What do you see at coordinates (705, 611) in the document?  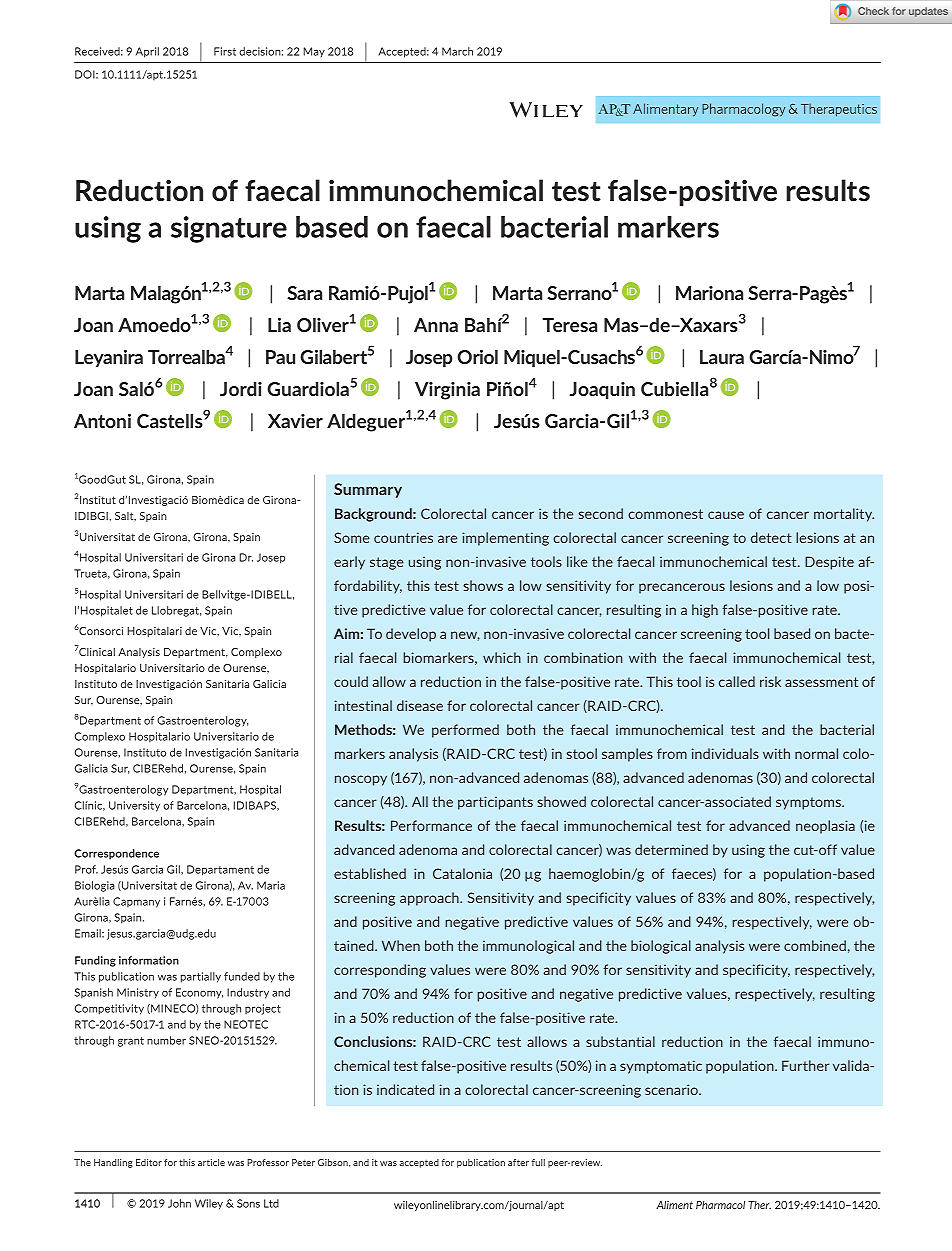 I see `high` at bounding box center [705, 611].
